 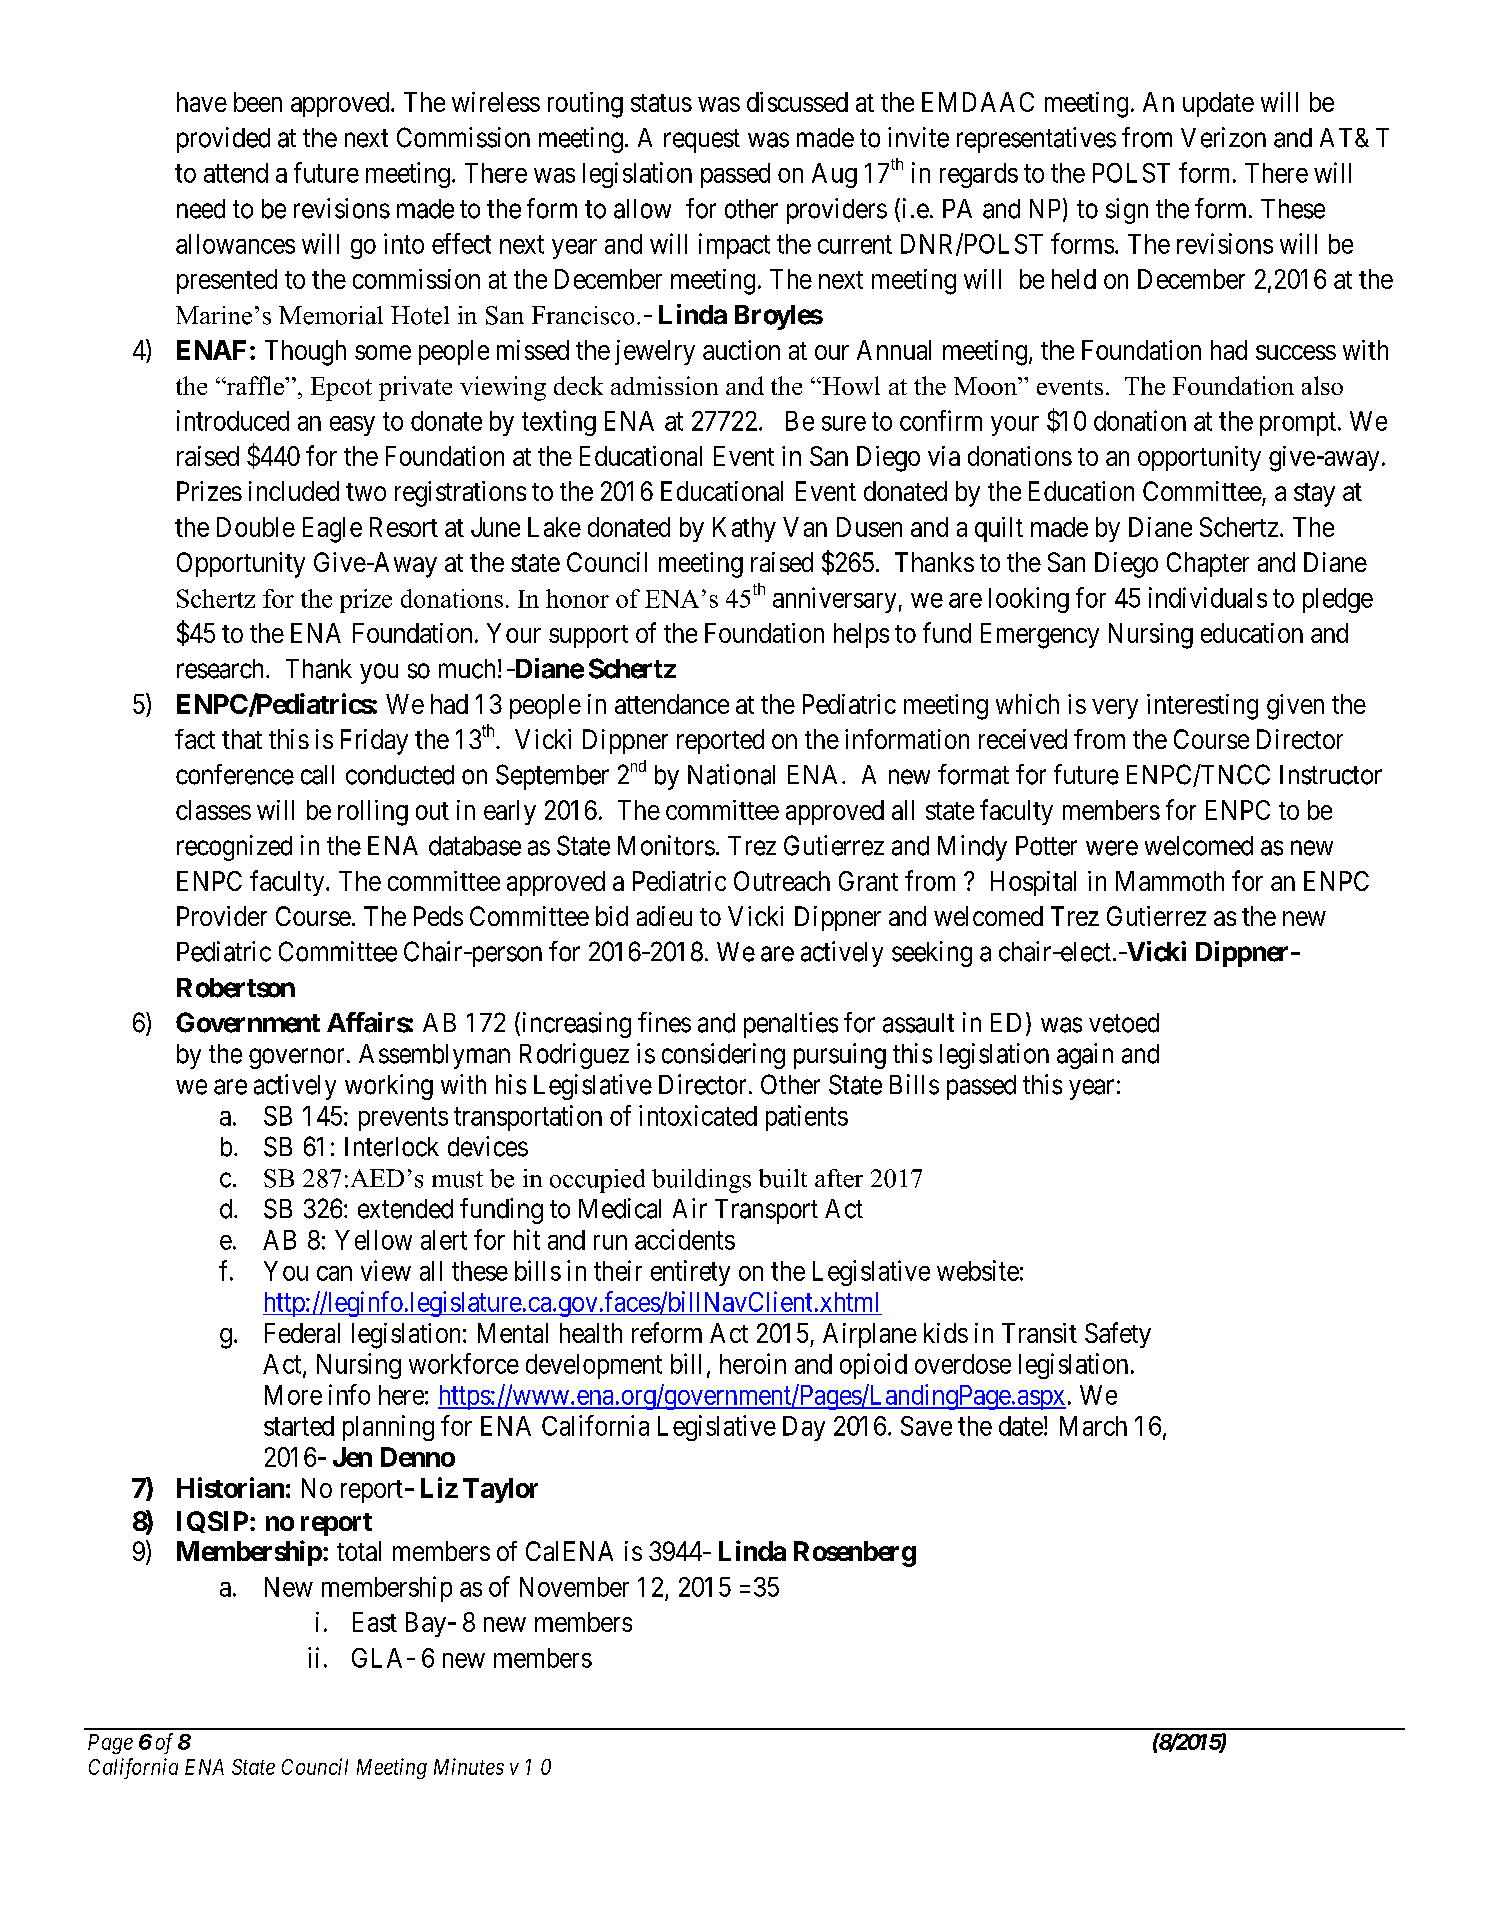 What do you see at coordinates (702, 141) in the document?
I see `request` at bounding box center [702, 141].
